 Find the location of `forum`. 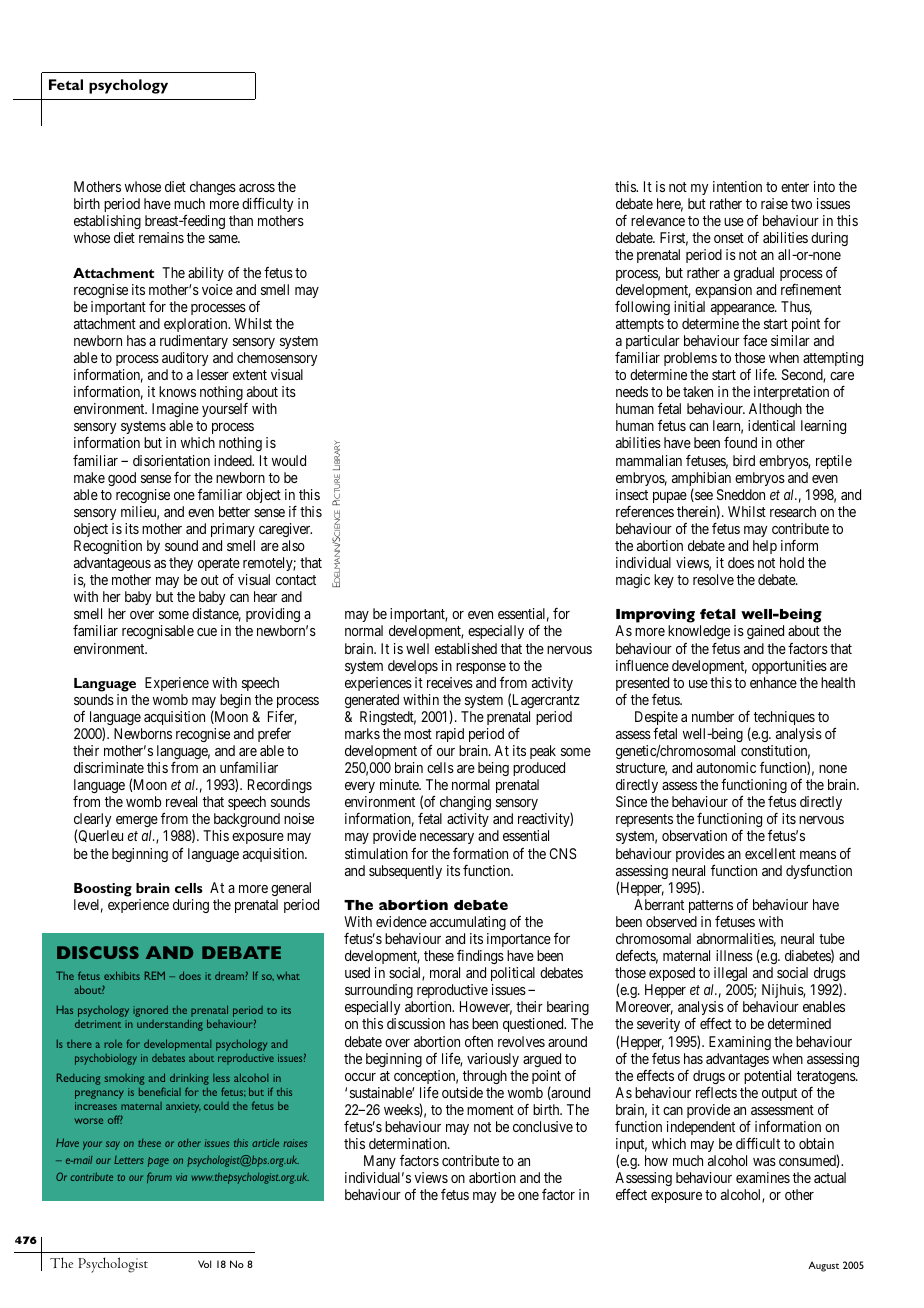

forum is located at coordinates (159, 1177).
